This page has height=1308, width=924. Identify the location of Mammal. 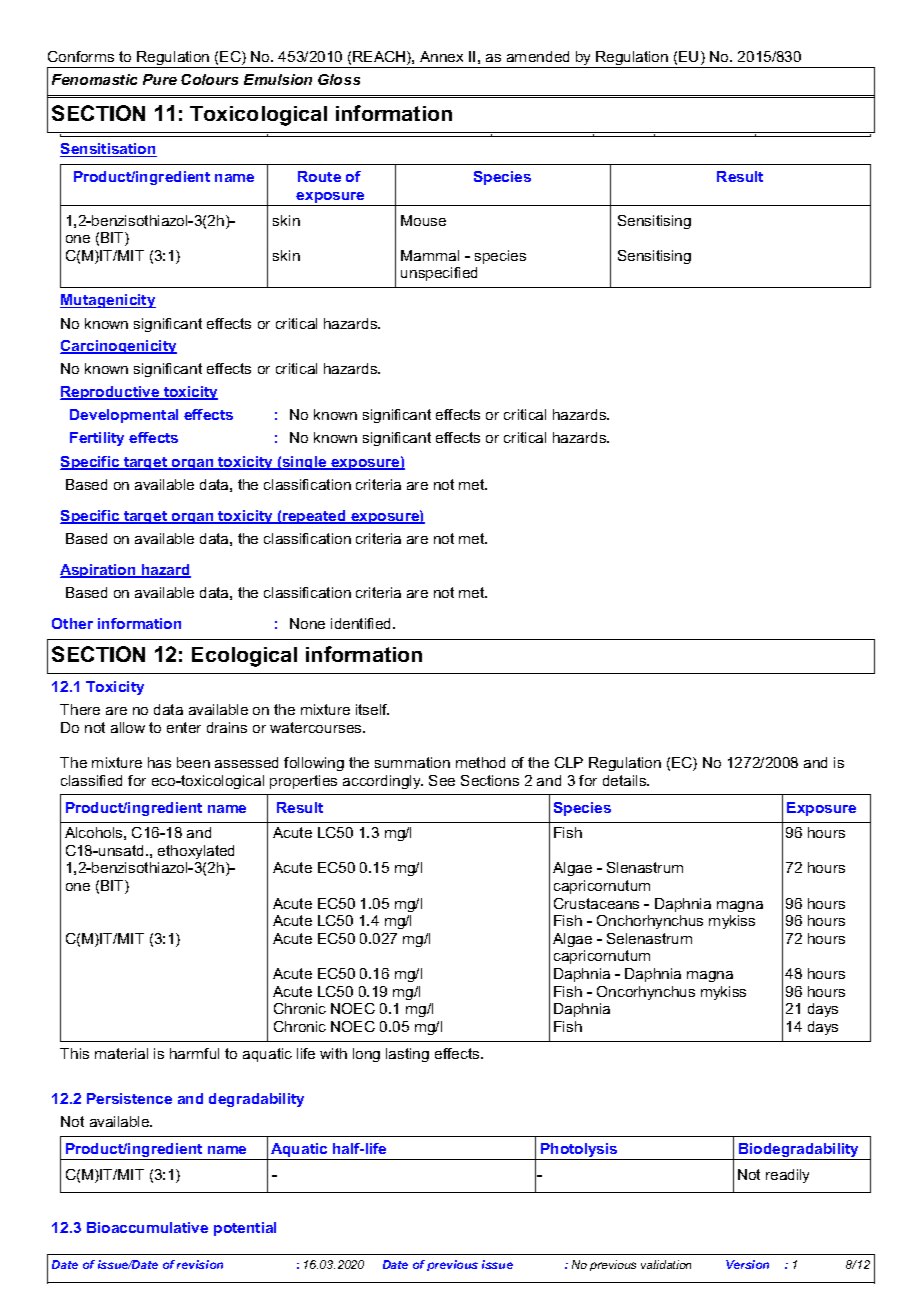
(430, 255).
